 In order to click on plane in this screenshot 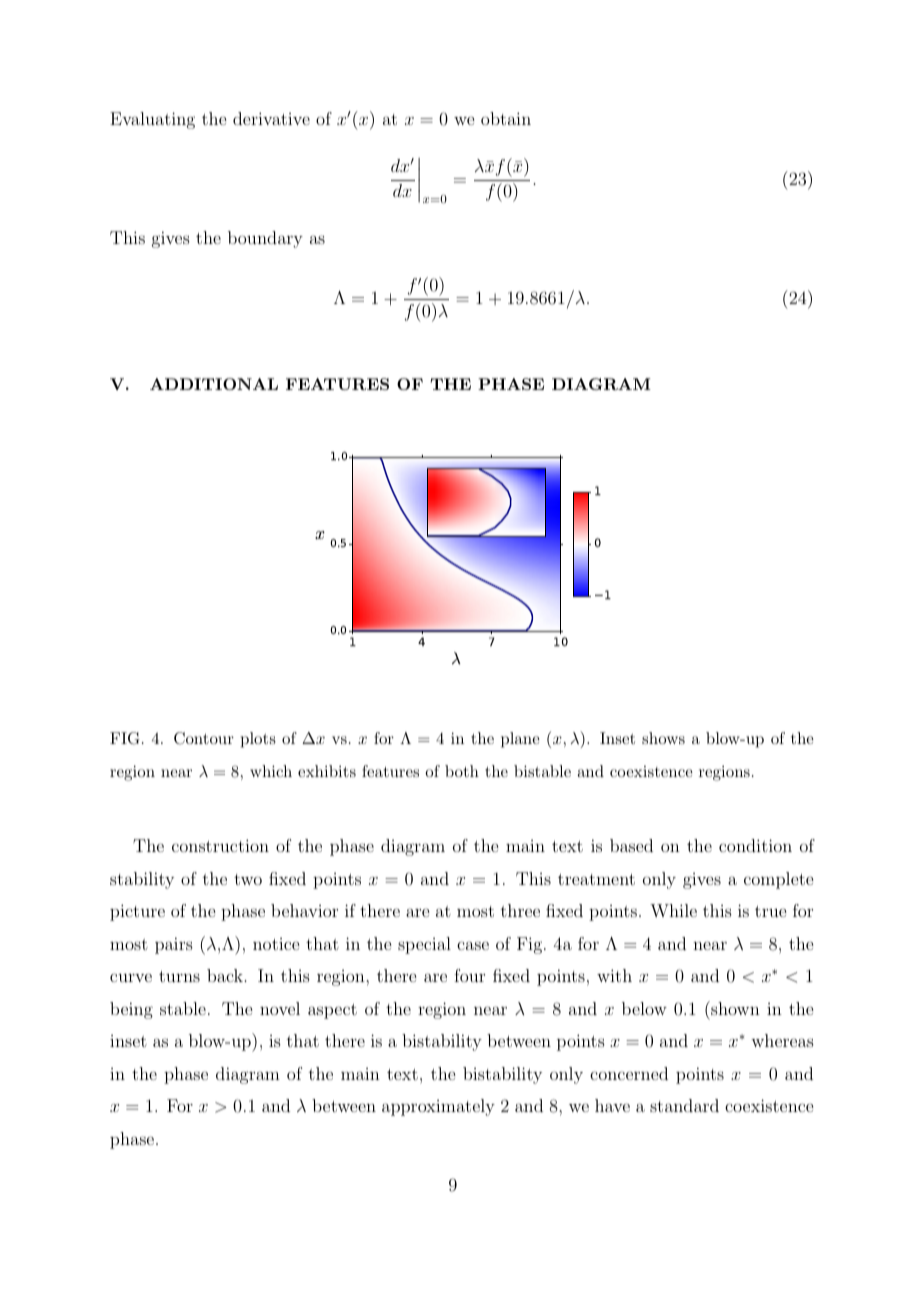, I will do `click(520, 740)`.
